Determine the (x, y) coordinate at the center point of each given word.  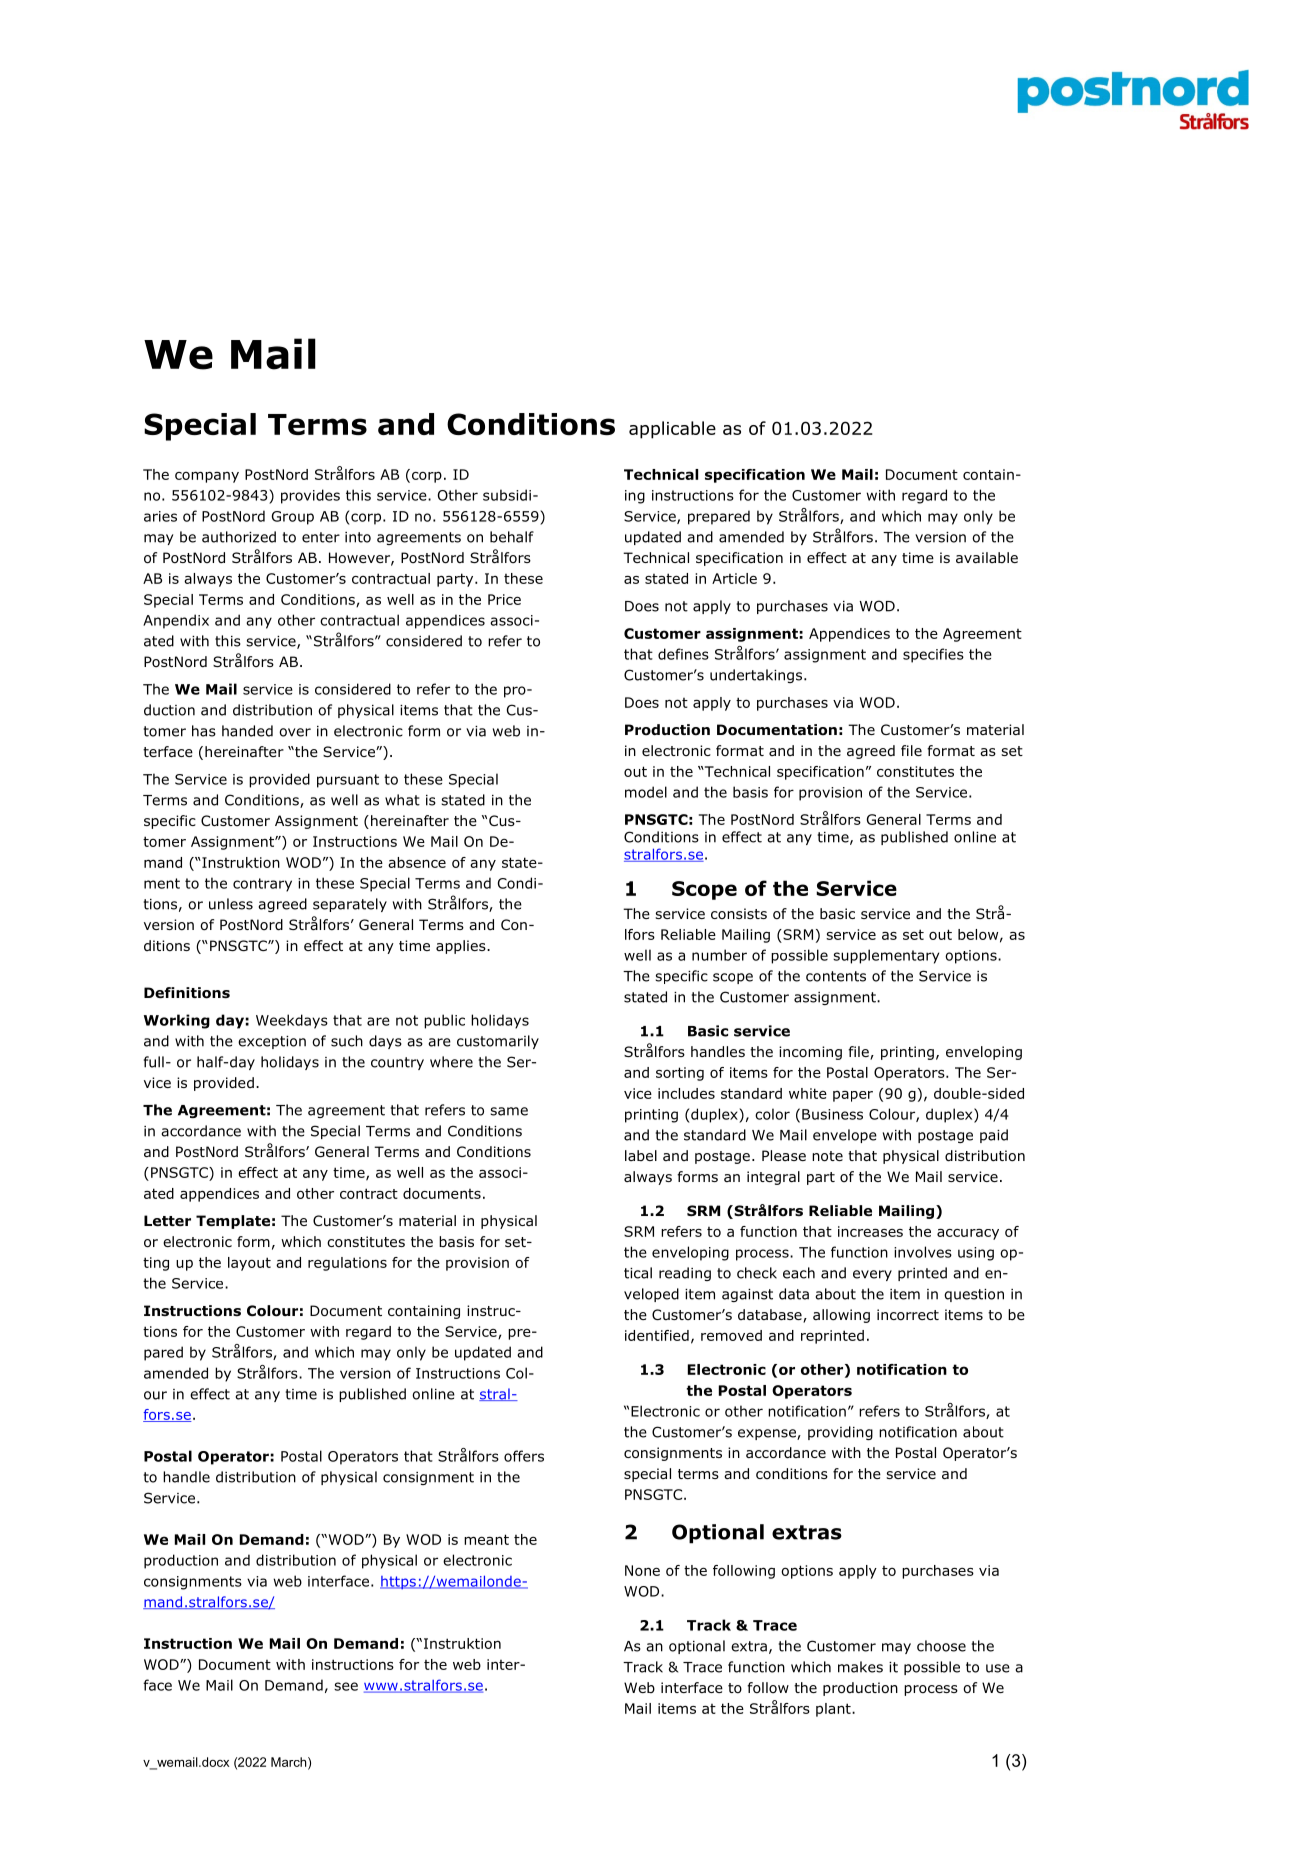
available (987, 557)
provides (310, 496)
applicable (672, 430)
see (346, 1686)
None (642, 1570)
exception (272, 1042)
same (509, 1111)
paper (853, 1096)
